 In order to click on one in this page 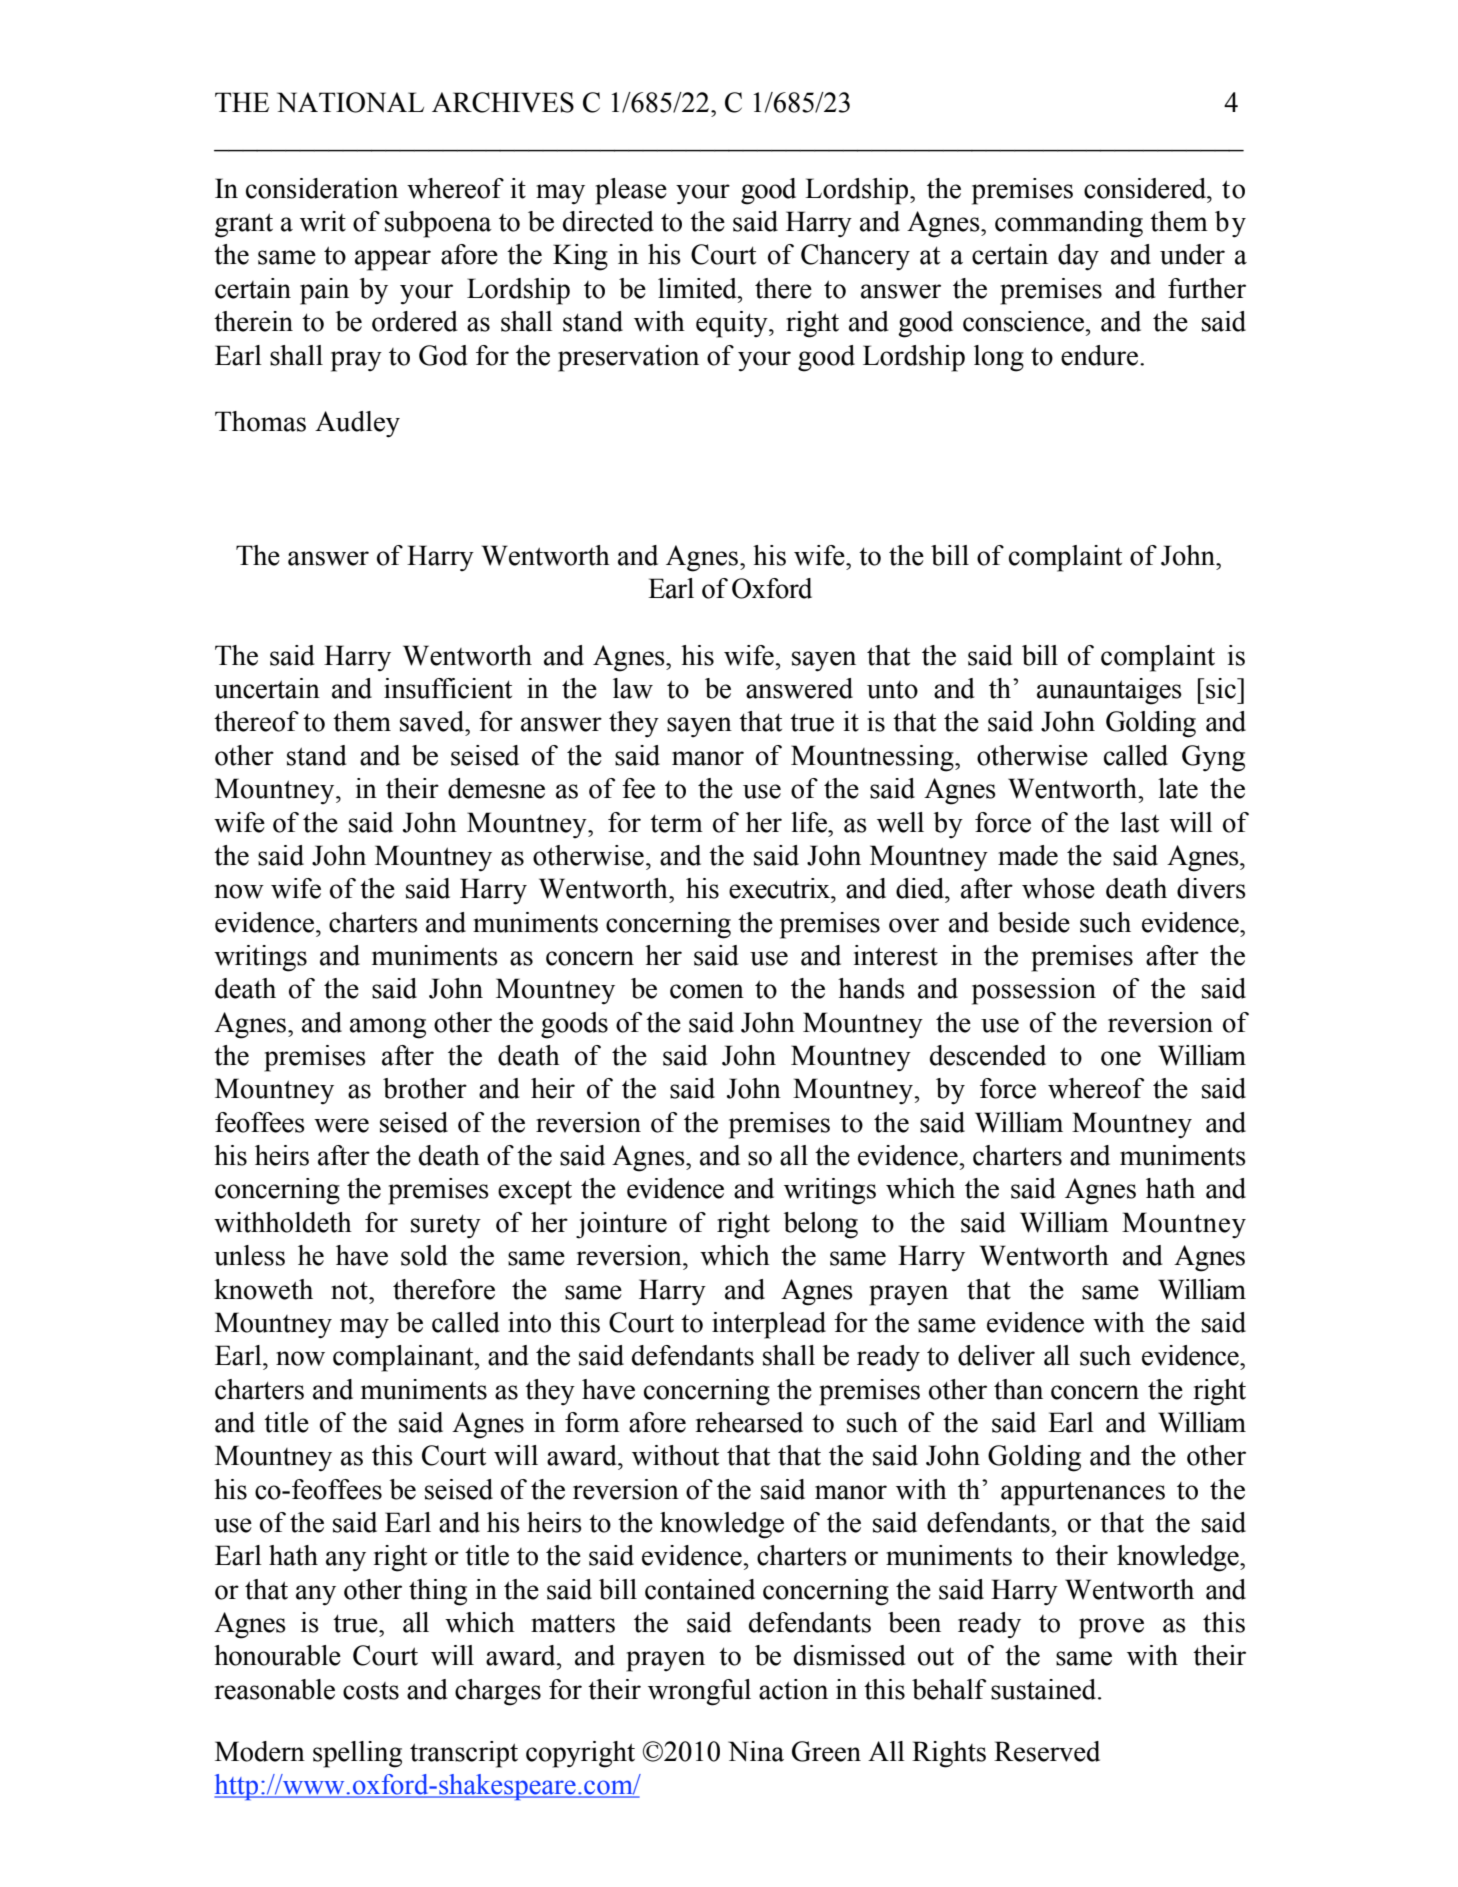, I will do `click(1121, 1058)`.
